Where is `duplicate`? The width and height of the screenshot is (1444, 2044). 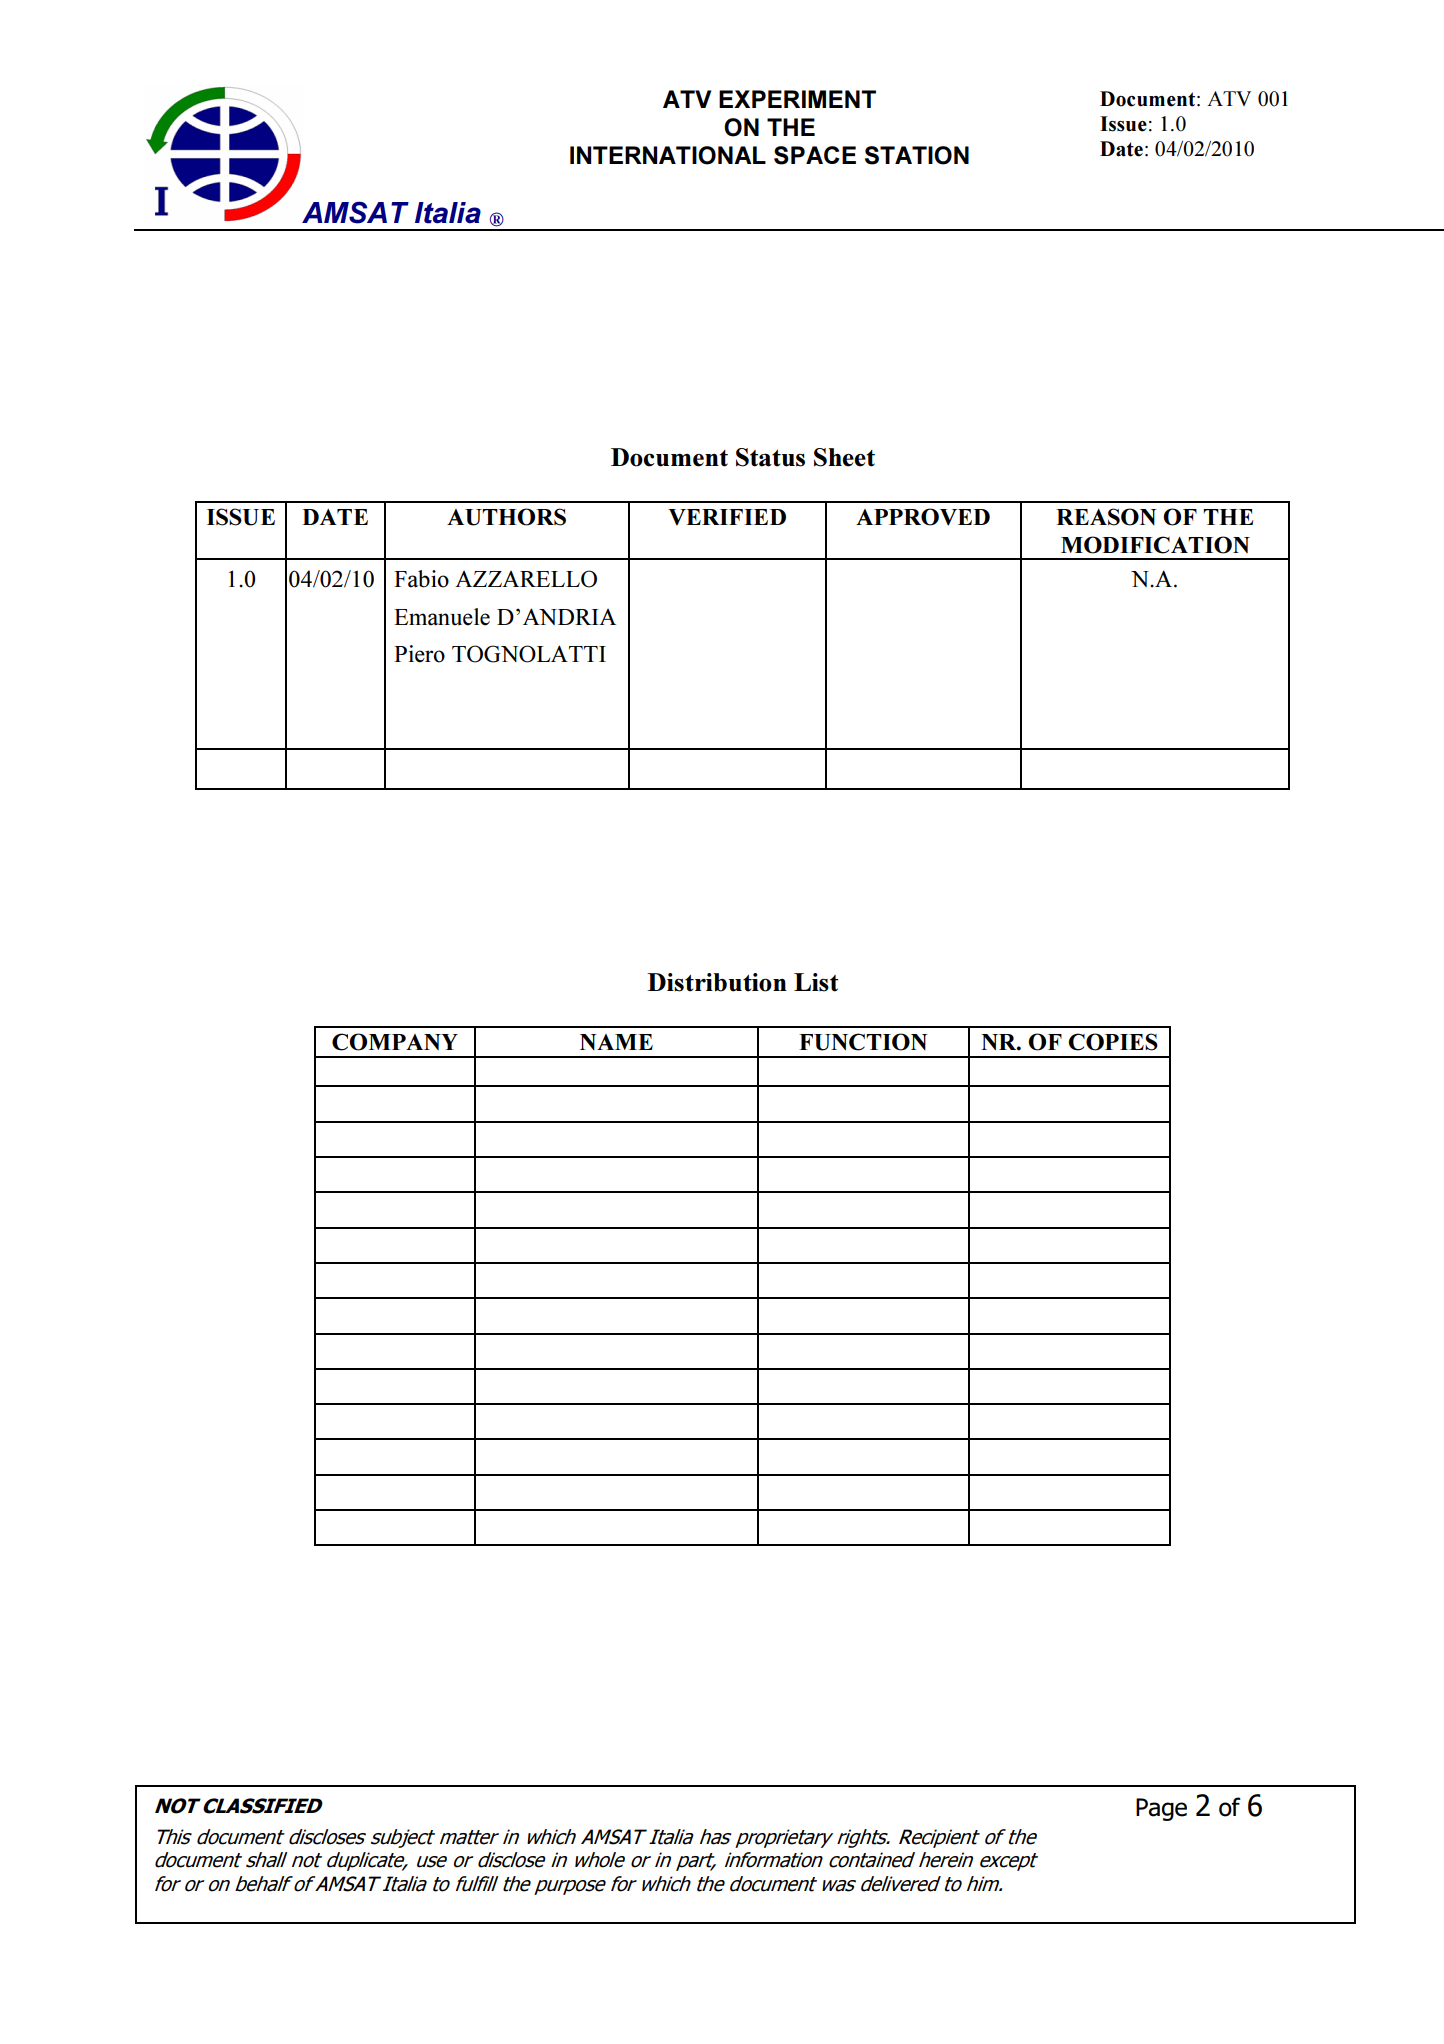 duplicate is located at coordinates (367, 1861).
